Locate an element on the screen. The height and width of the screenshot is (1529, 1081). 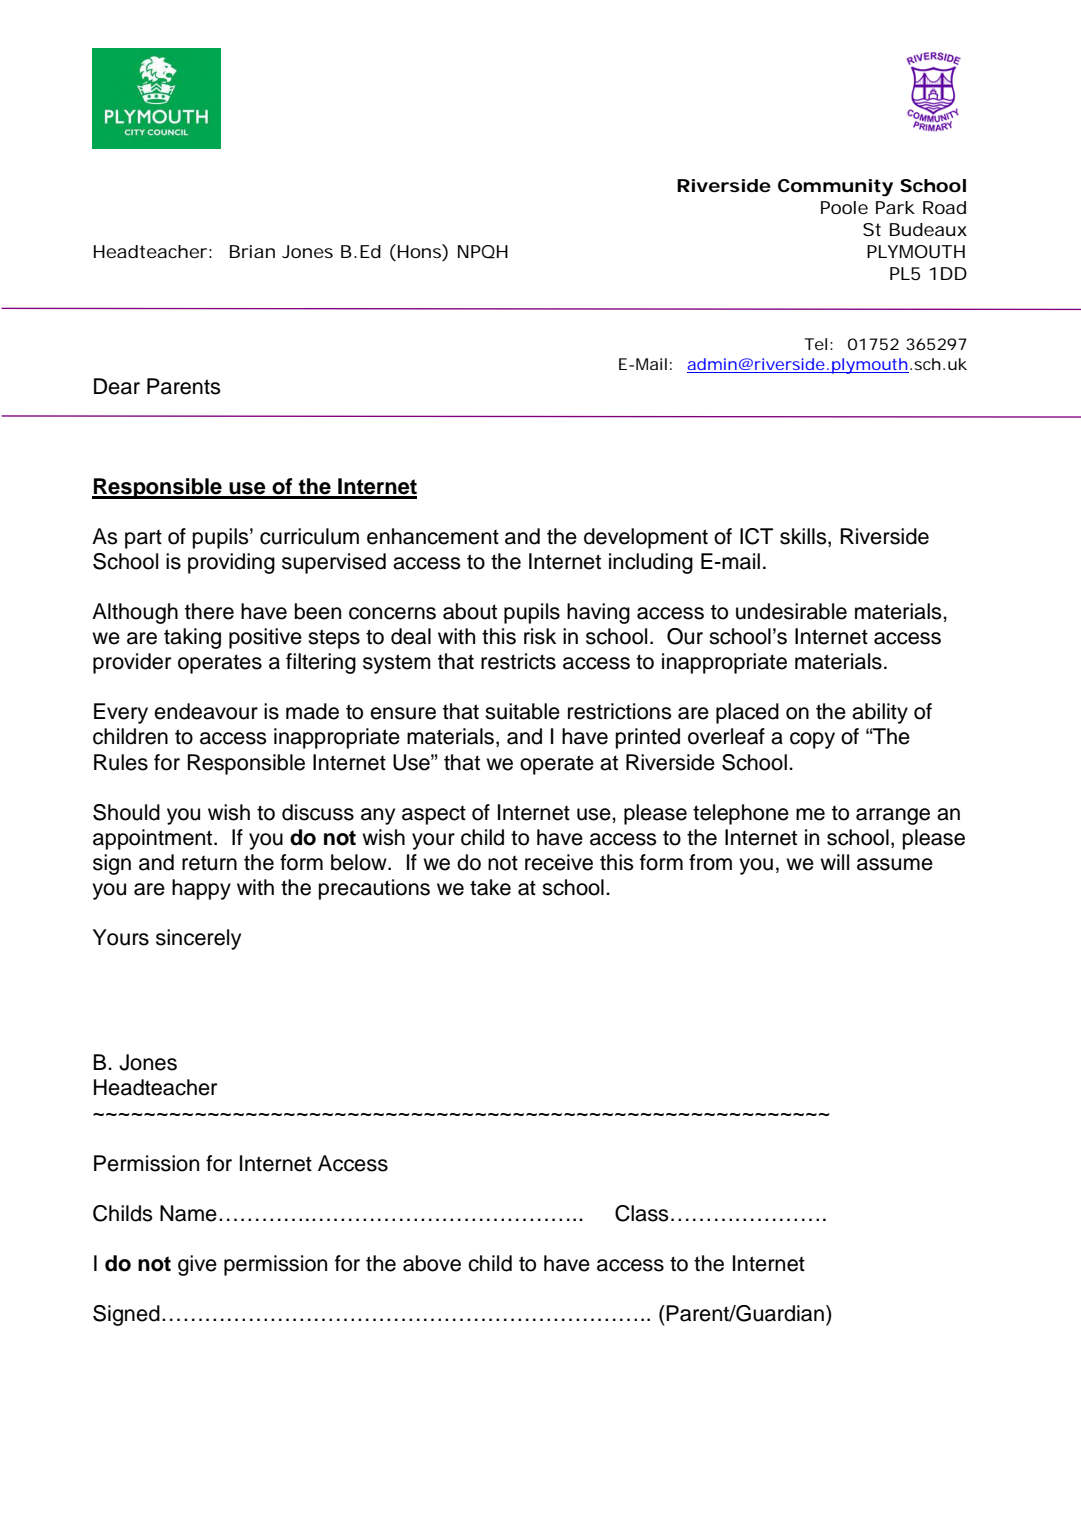
Name is located at coordinates (188, 1213).
